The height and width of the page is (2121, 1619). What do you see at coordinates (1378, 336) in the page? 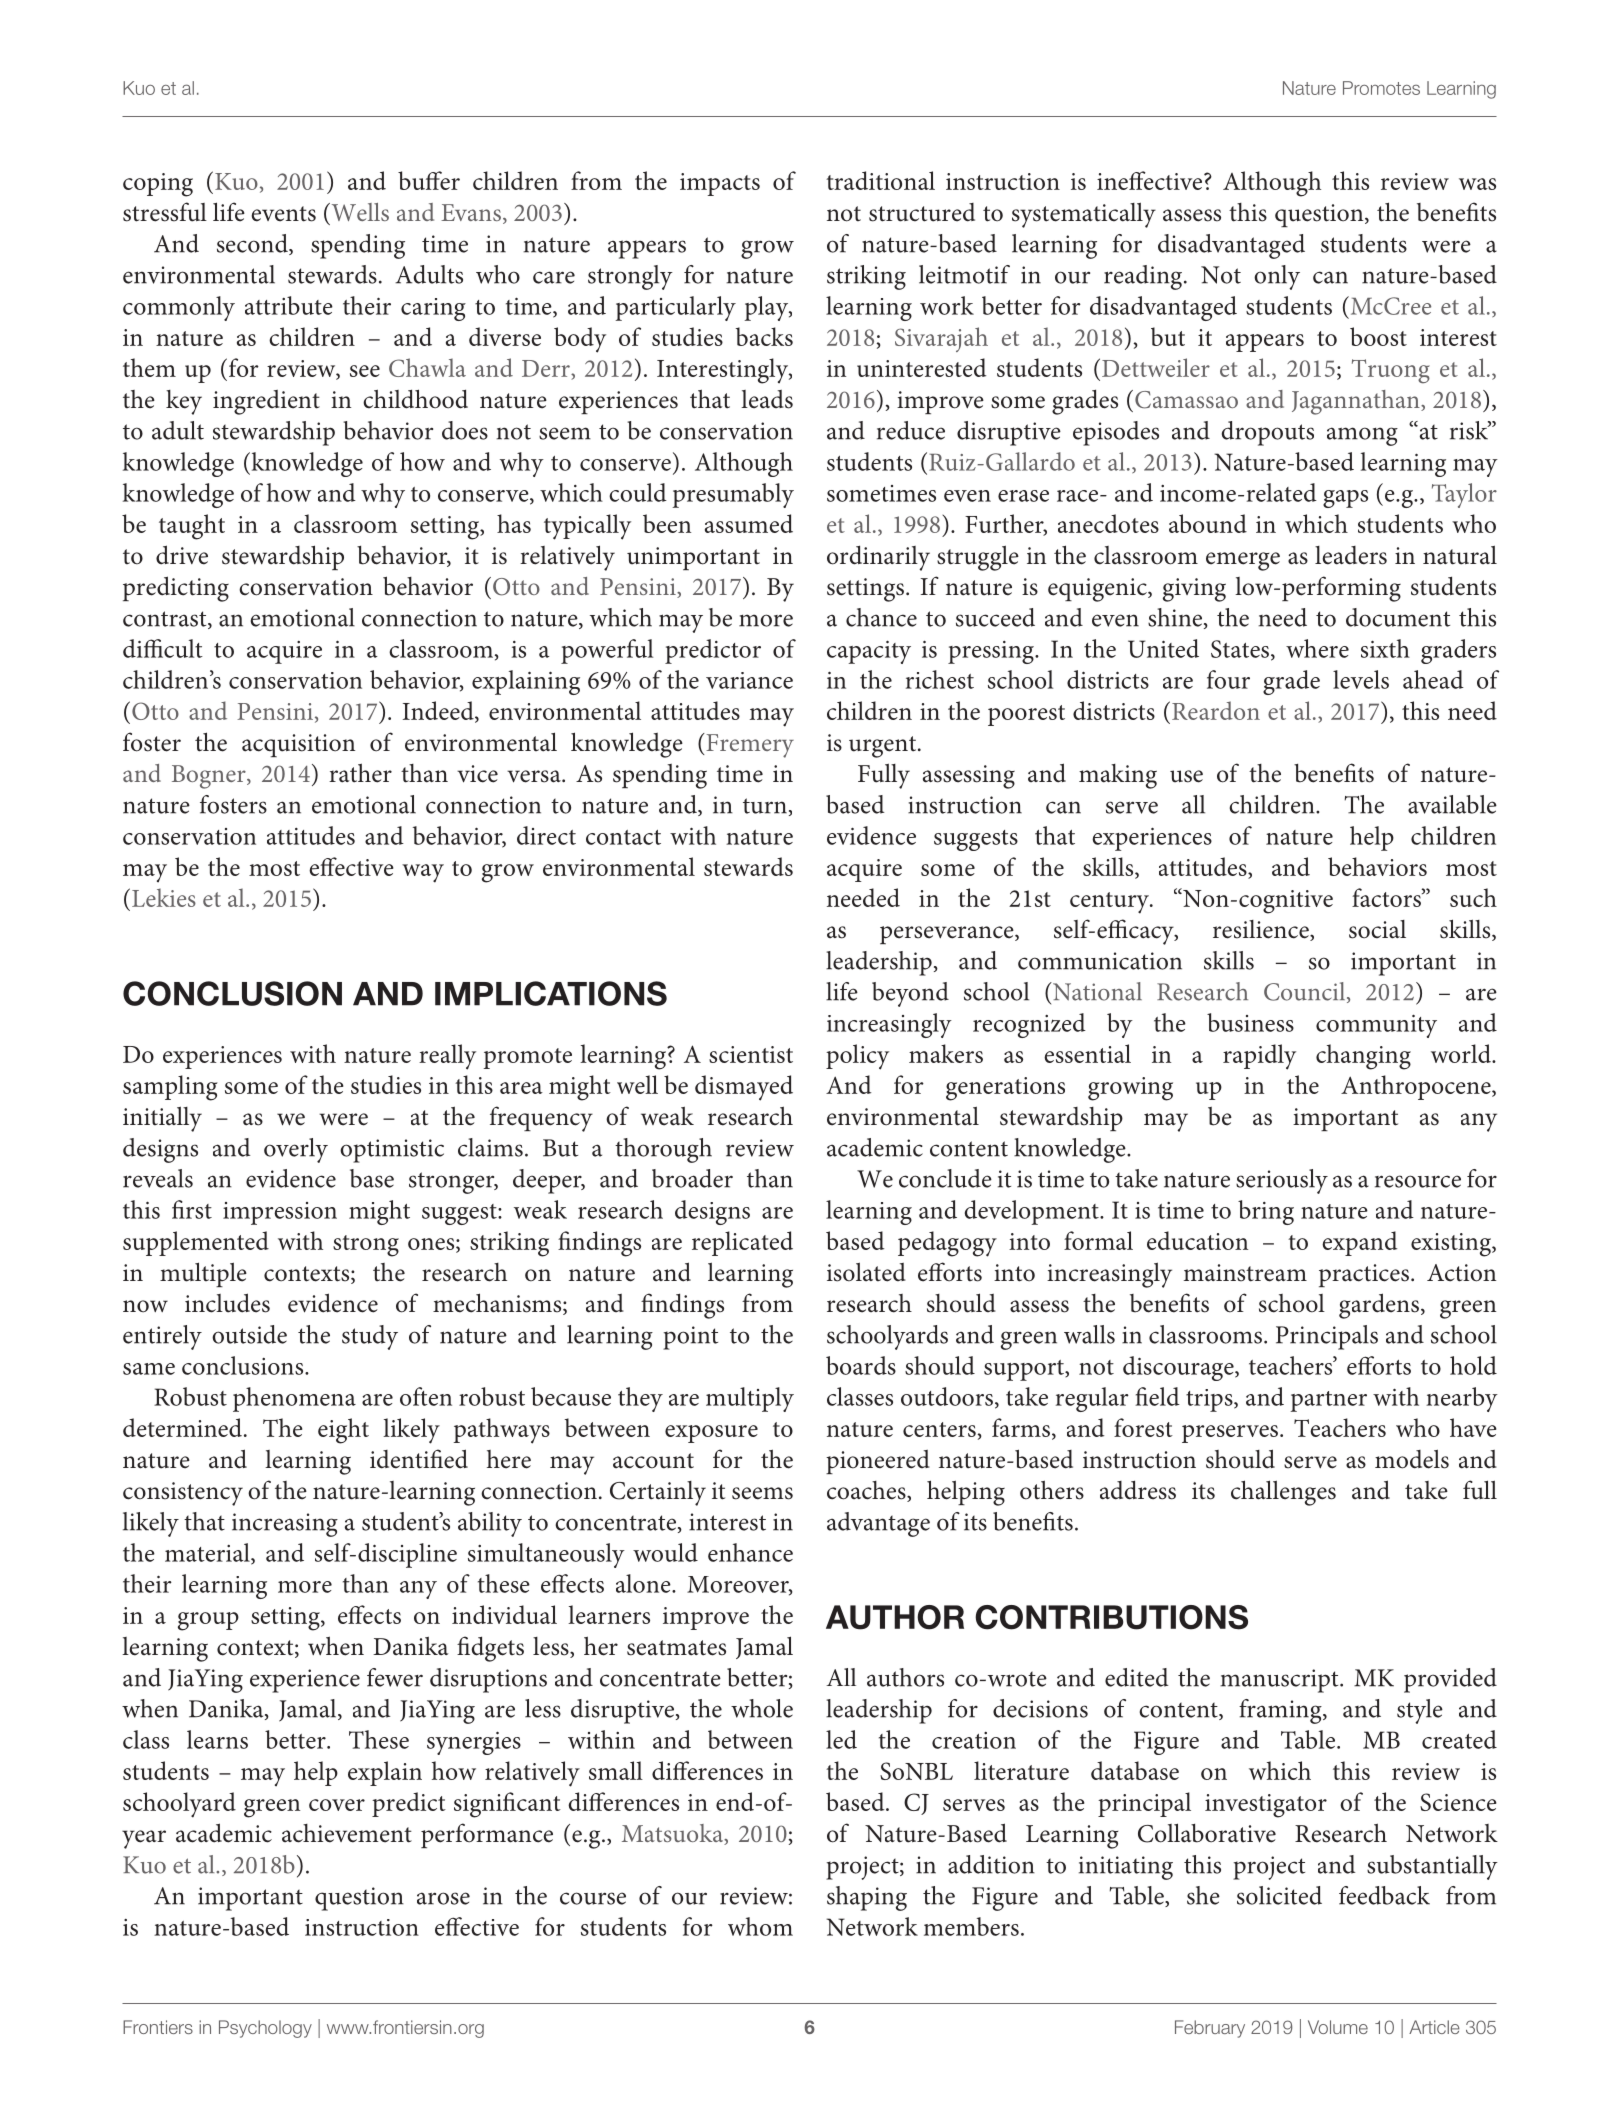
I see `boost` at bounding box center [1378, 336].
